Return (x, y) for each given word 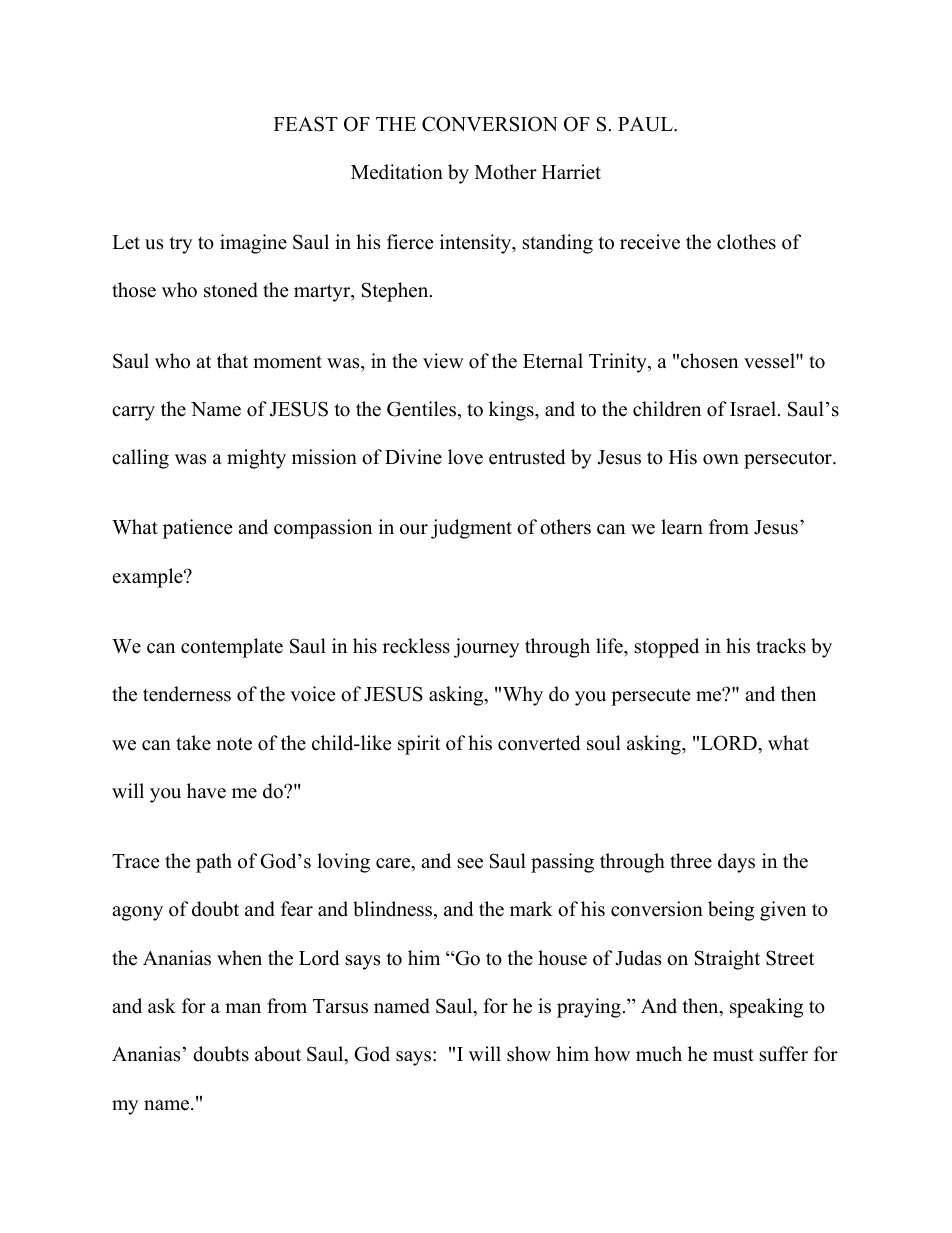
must (733, 1055)
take (193, 743)
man (243, 1008)
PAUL (646, 124)
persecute (651, 697)
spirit (419, 745)
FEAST (306, 124)
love (465, 457)
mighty (256, 459)
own (721, 459)
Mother (506, 172)
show (529, 1054)
